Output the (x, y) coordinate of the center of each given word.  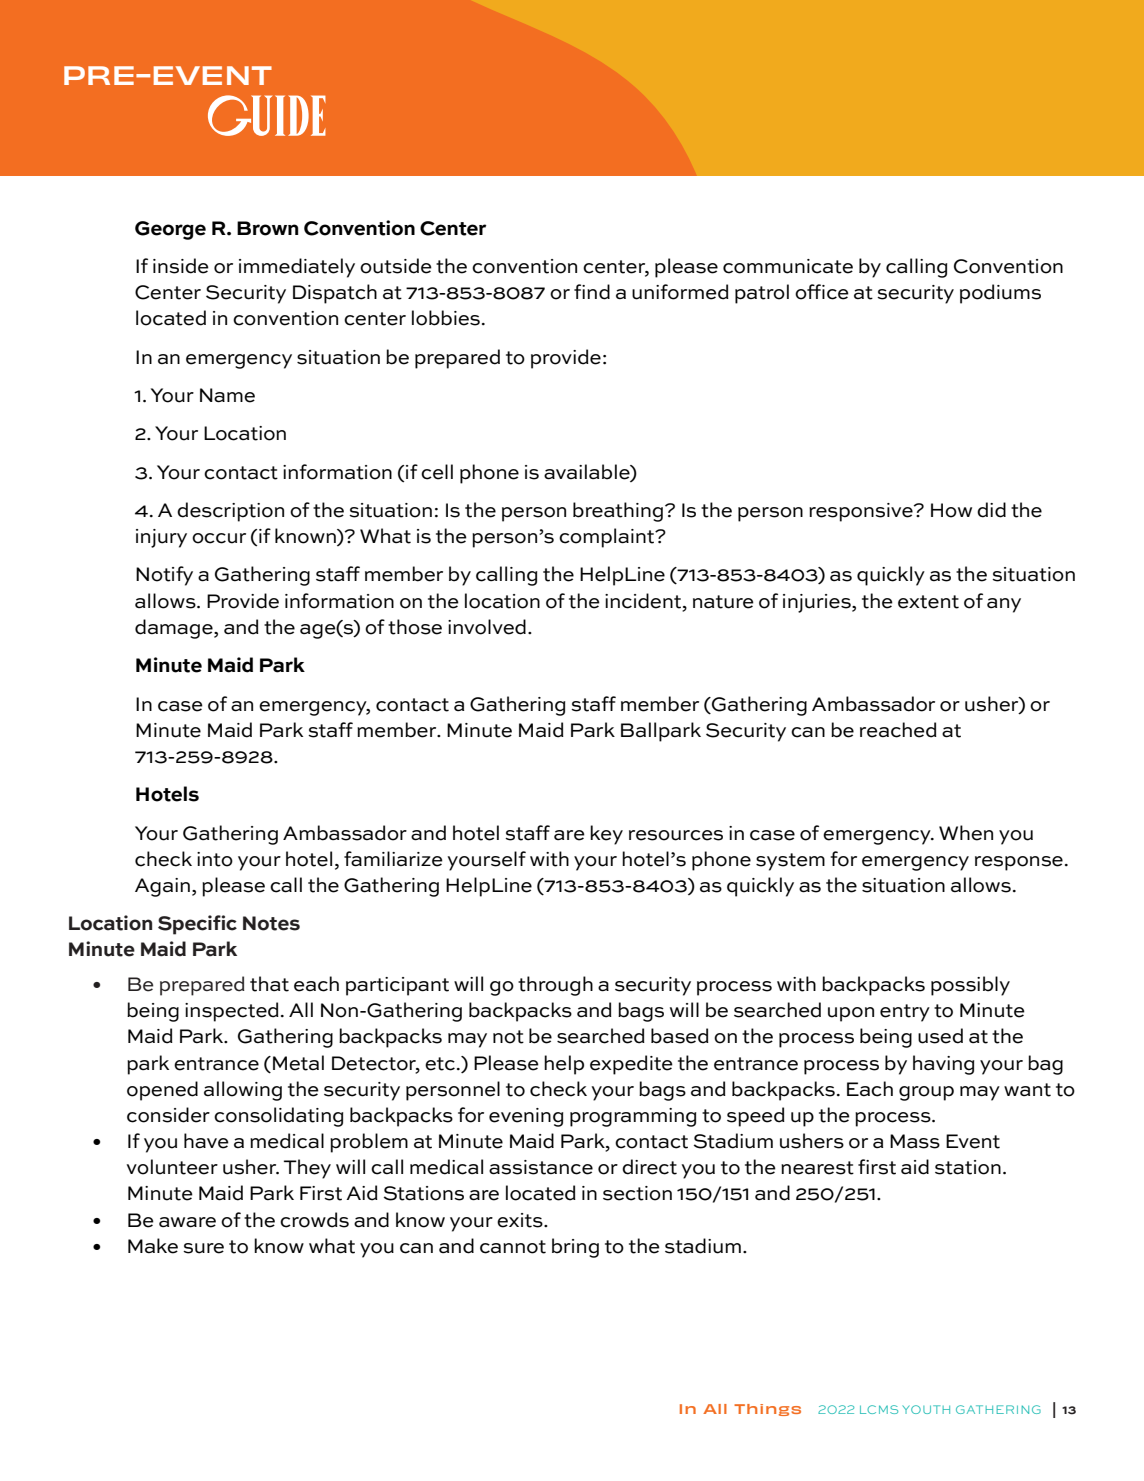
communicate (788, 266)
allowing (243, 1091)
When (966, 833)
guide (267, 115)
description (230, 512)
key (606, 835)
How (951, 510)
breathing (619, 512)
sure (203, 1248)
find (592, 292)
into (215, 859)
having (943, 1065)
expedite (631, 1065)
